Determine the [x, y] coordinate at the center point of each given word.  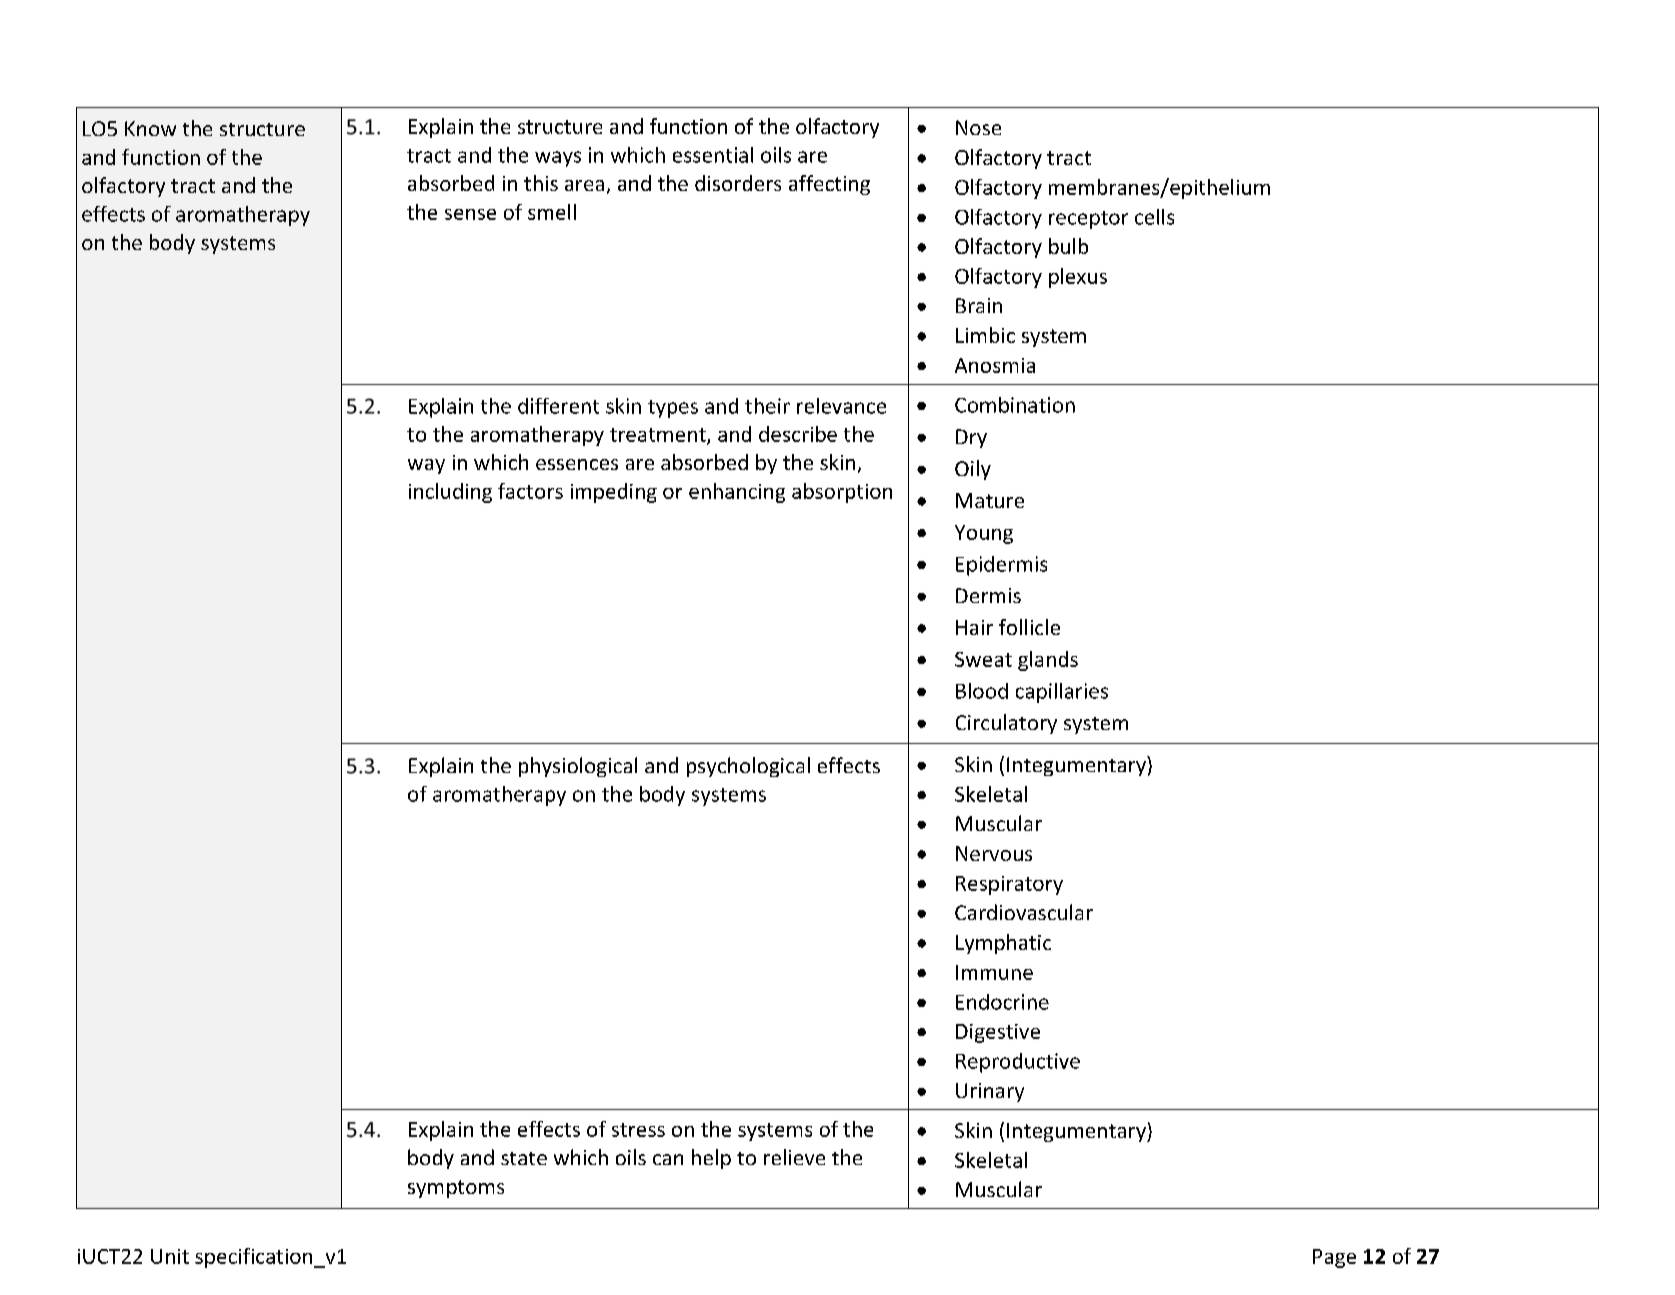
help [711, 1159]
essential [713, 155]
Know [150, 128]
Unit [170, 1256]
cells [1154, 217]
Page [1334, 1258]
